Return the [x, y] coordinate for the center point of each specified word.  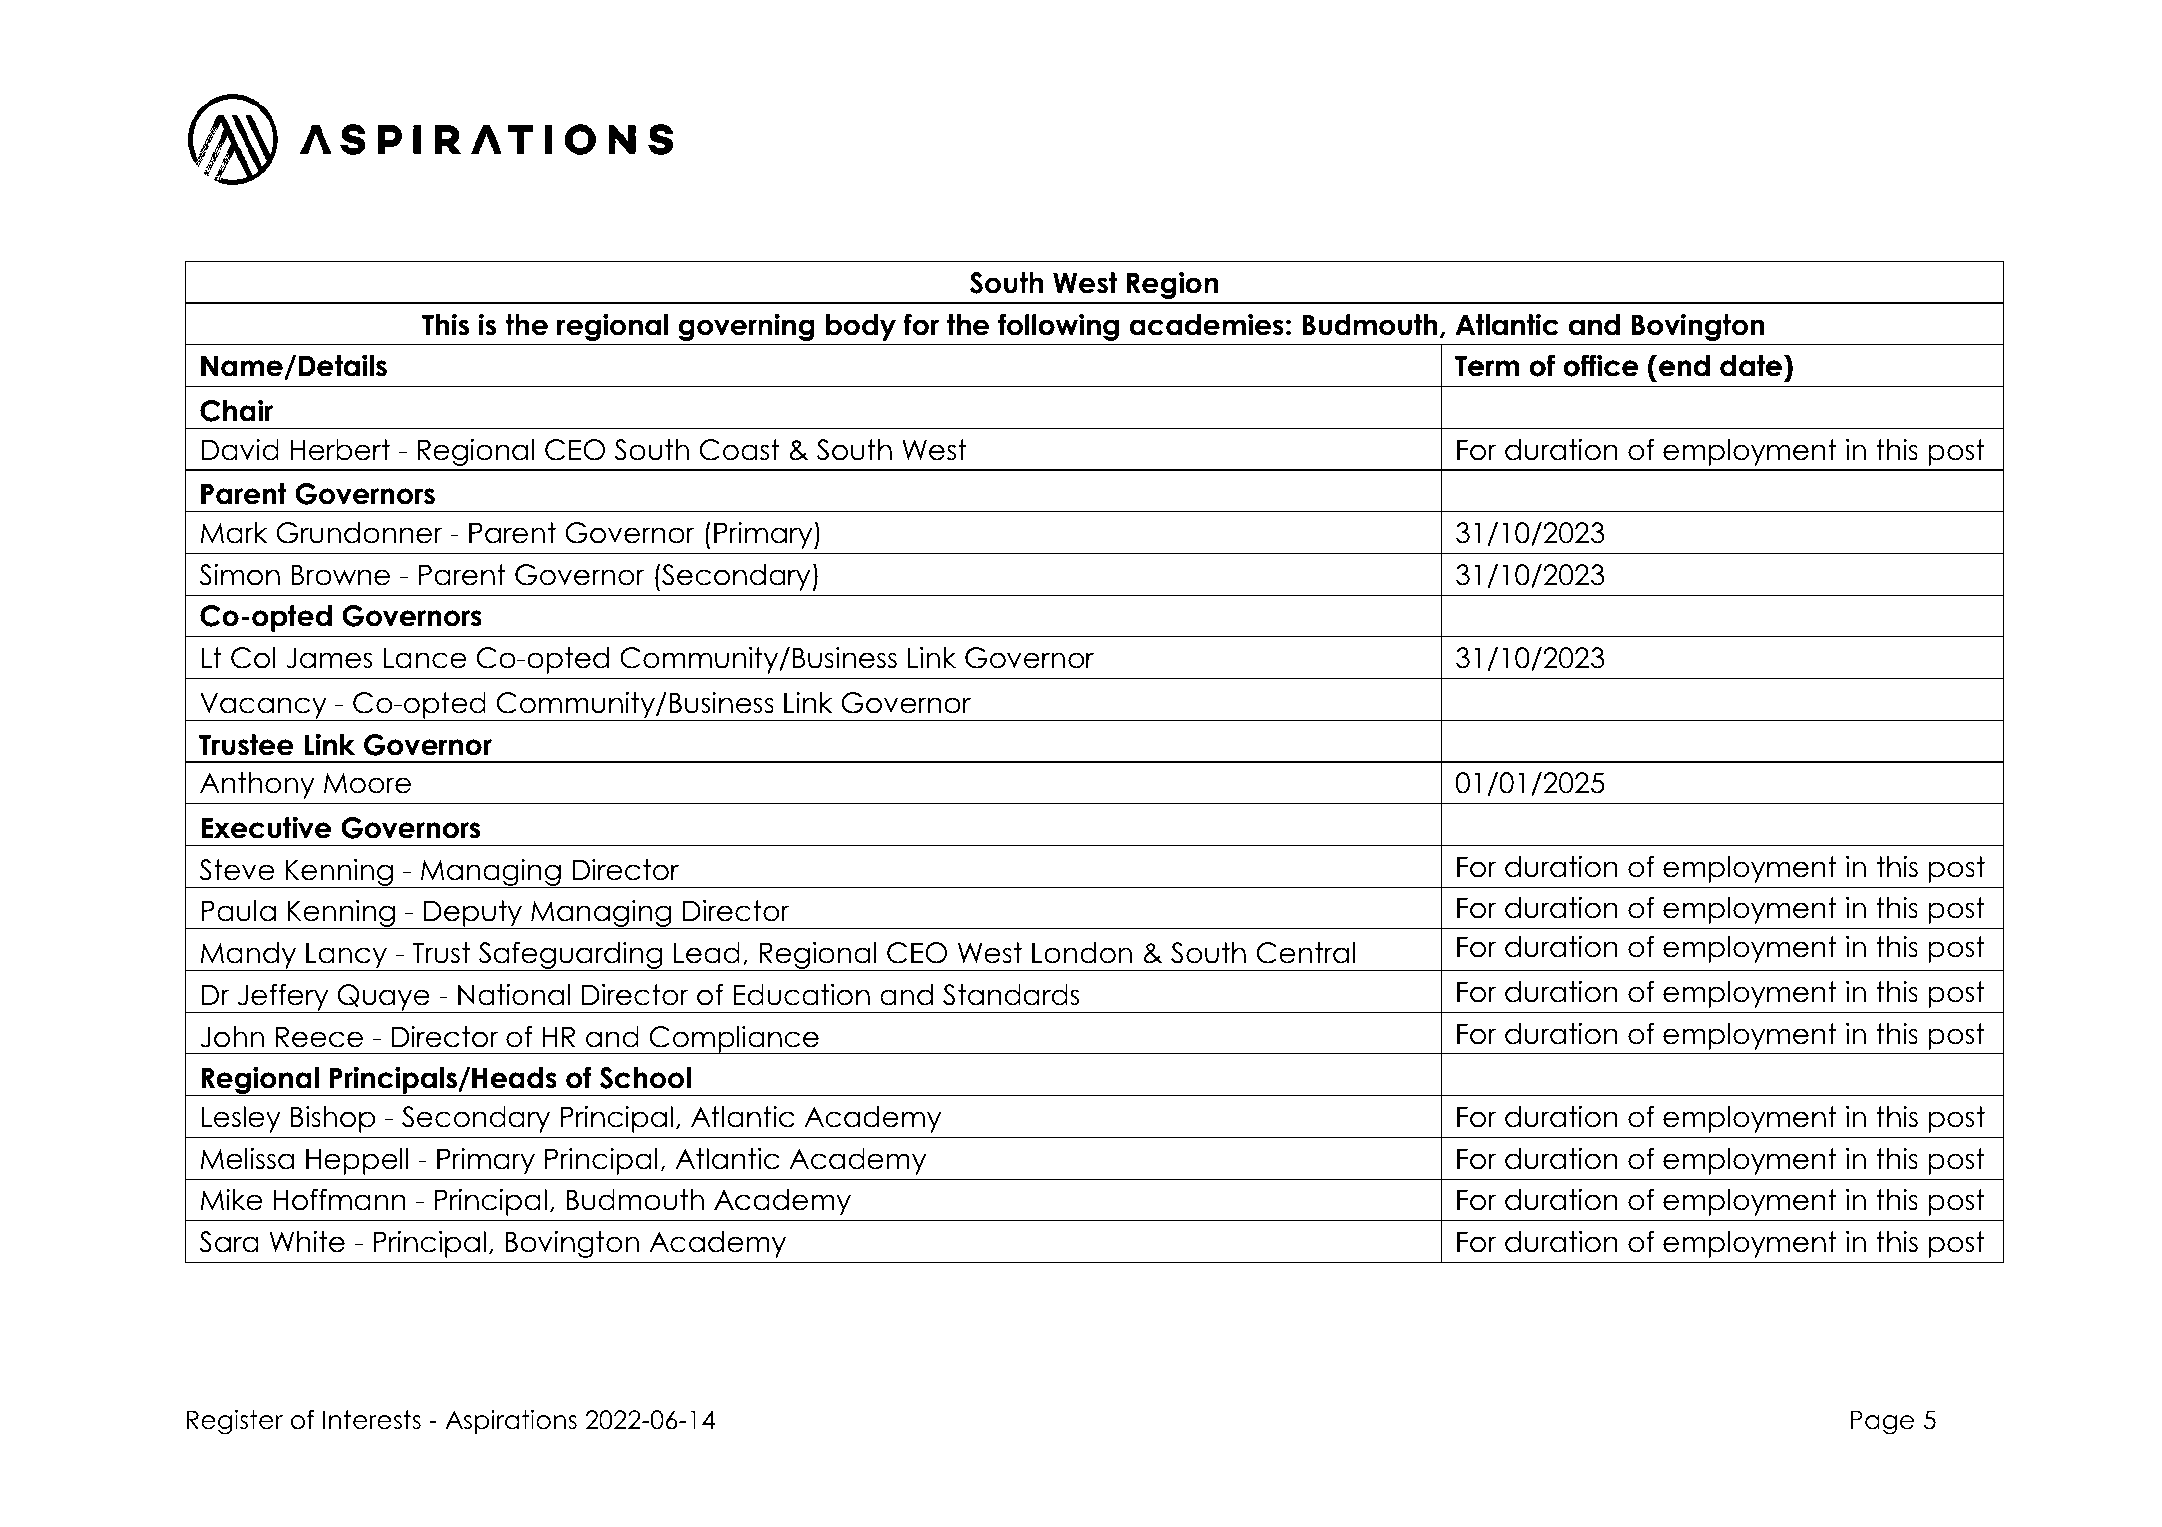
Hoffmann [339, 1199]
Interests [372, 1420]
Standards [1011, 995]
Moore [367, 783]
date [1751, 366]
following [1058, 327]
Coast [739, 450]
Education [801, 994]
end [1684, 366]
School [645, 1078]
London [1082, 953]
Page [1882, 1422]
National [514, 994]
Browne [340, 575]
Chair [236, 411]
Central [1305, 953]
